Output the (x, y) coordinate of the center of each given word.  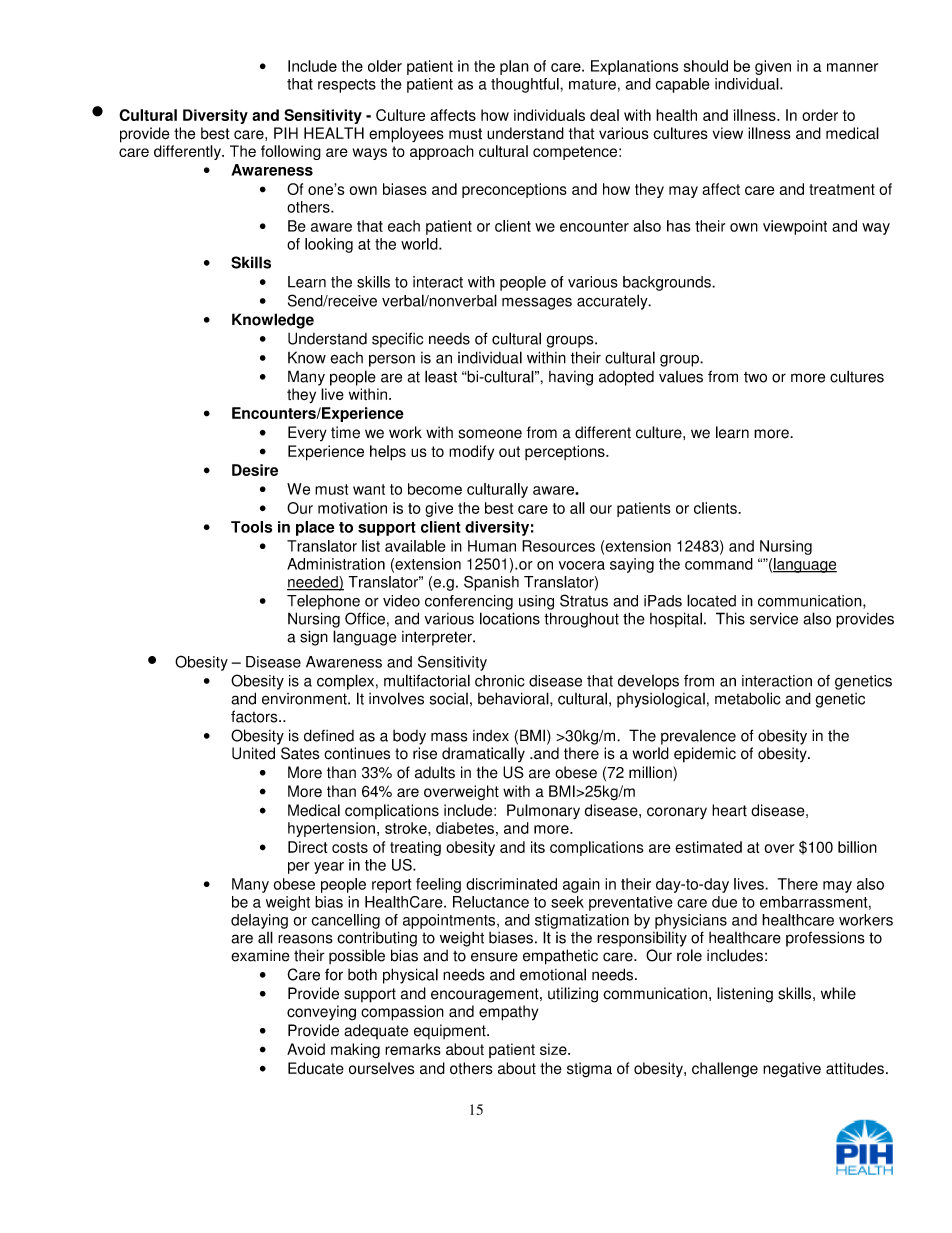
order (820, 115)
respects (347, 86)
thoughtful (526, 85)
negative (792, 1070)
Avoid (306, 1049)
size (554, 1049)
